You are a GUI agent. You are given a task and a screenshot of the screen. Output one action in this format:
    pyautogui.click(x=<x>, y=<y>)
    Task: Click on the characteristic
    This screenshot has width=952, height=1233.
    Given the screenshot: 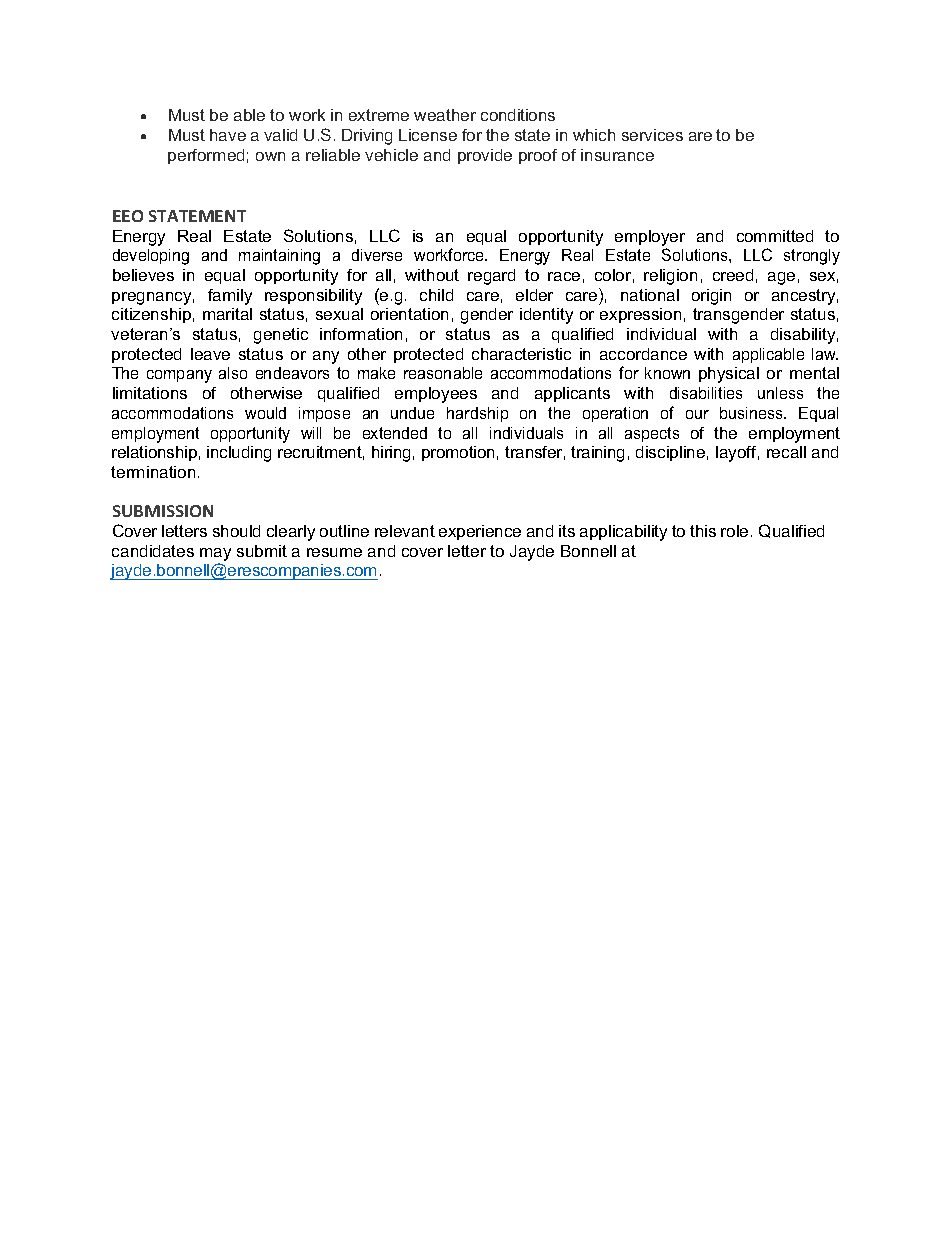 What is the action you would take?
    pyautogui.click(x=521, y=354)
